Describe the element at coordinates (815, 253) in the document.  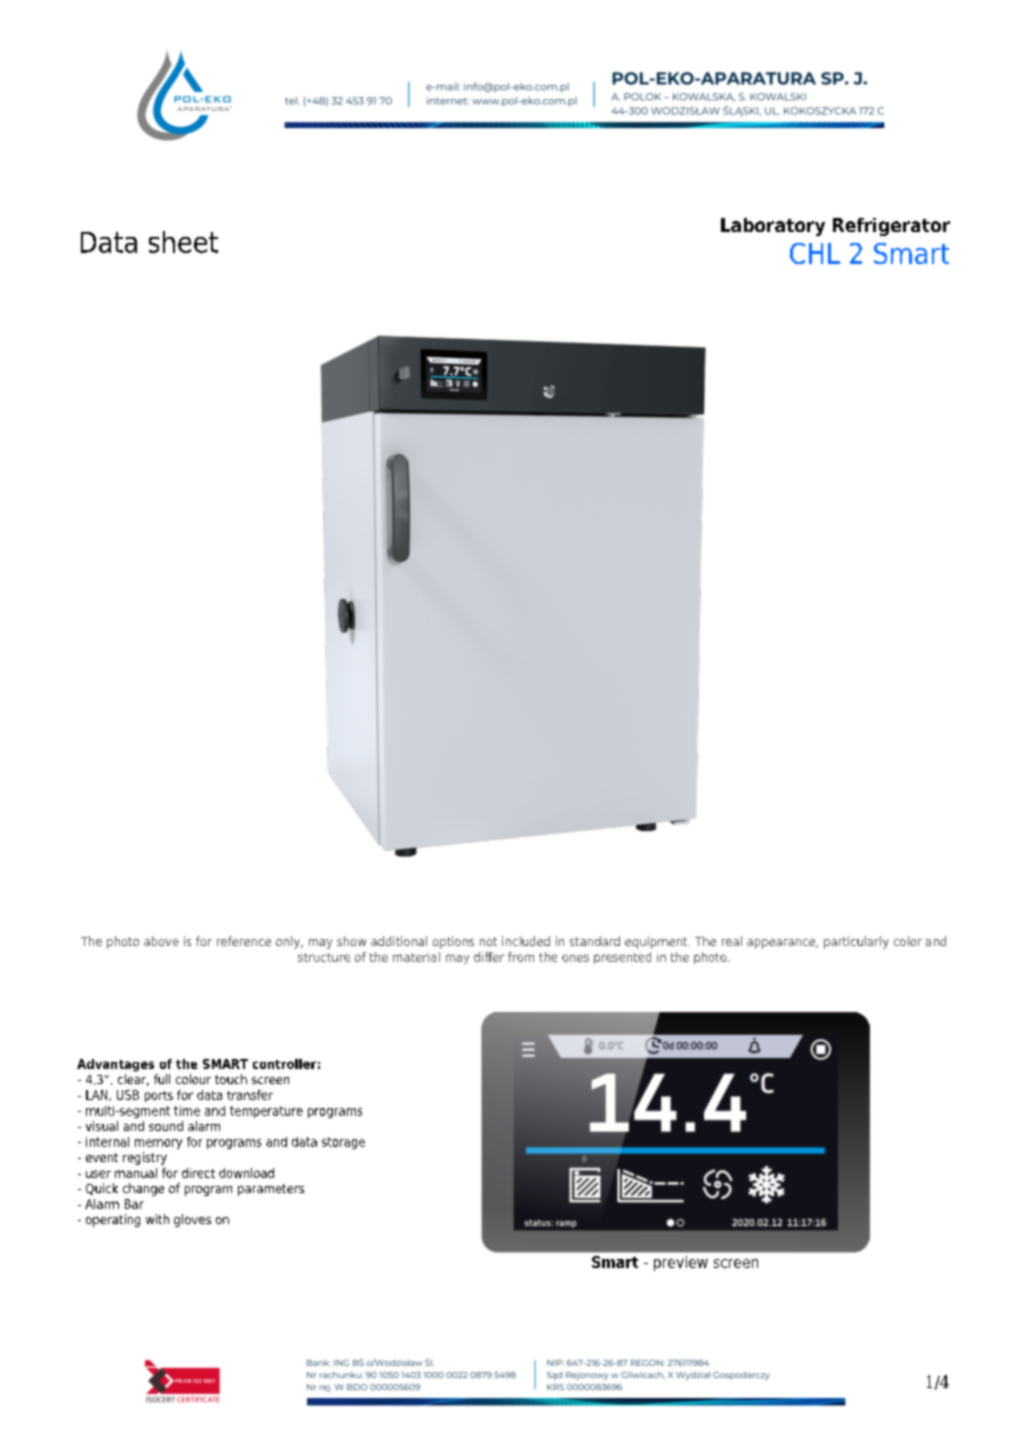
I see `CHL` at that location.
